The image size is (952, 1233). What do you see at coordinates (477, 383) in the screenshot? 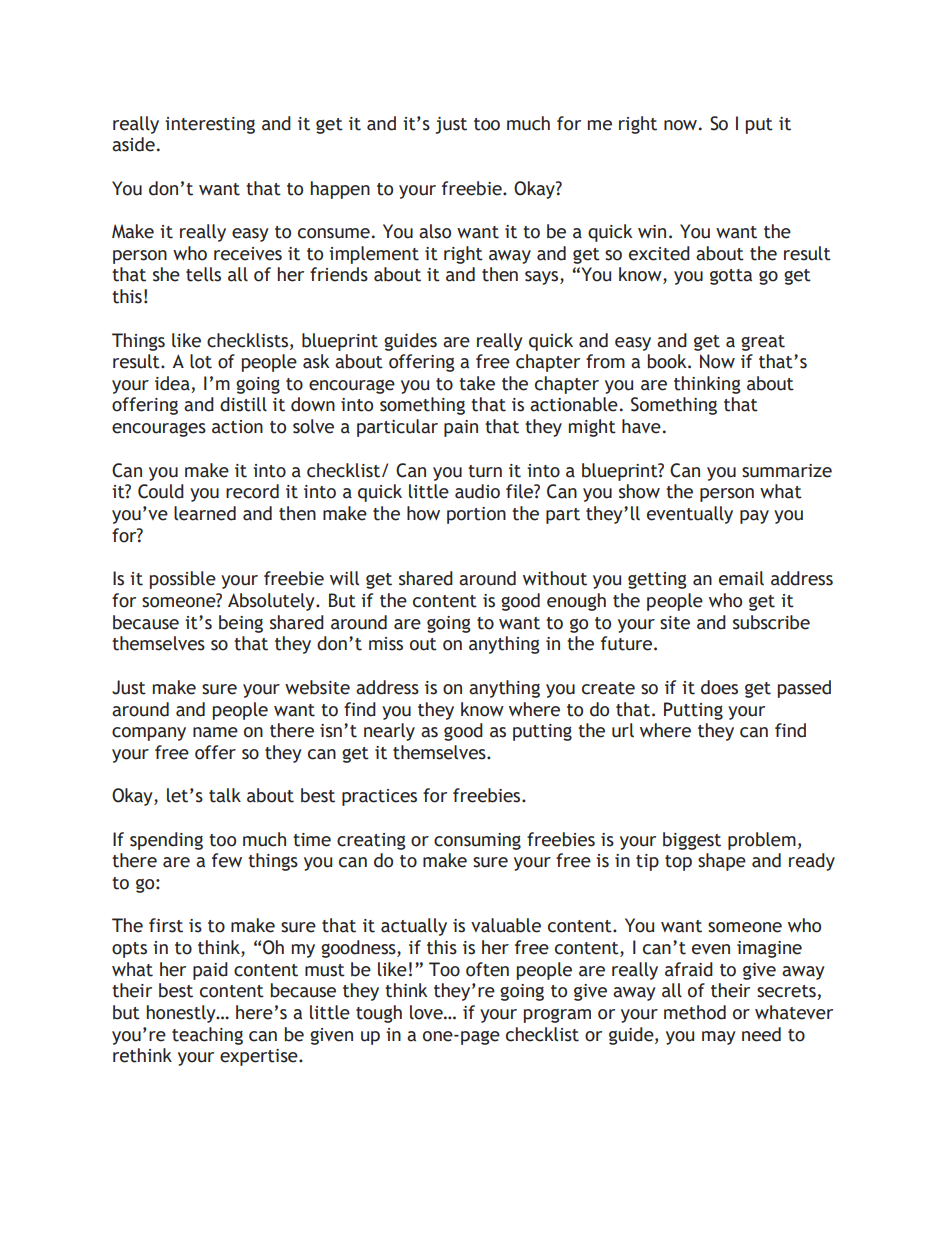
I see `take` at bounding box center [477, 383].
